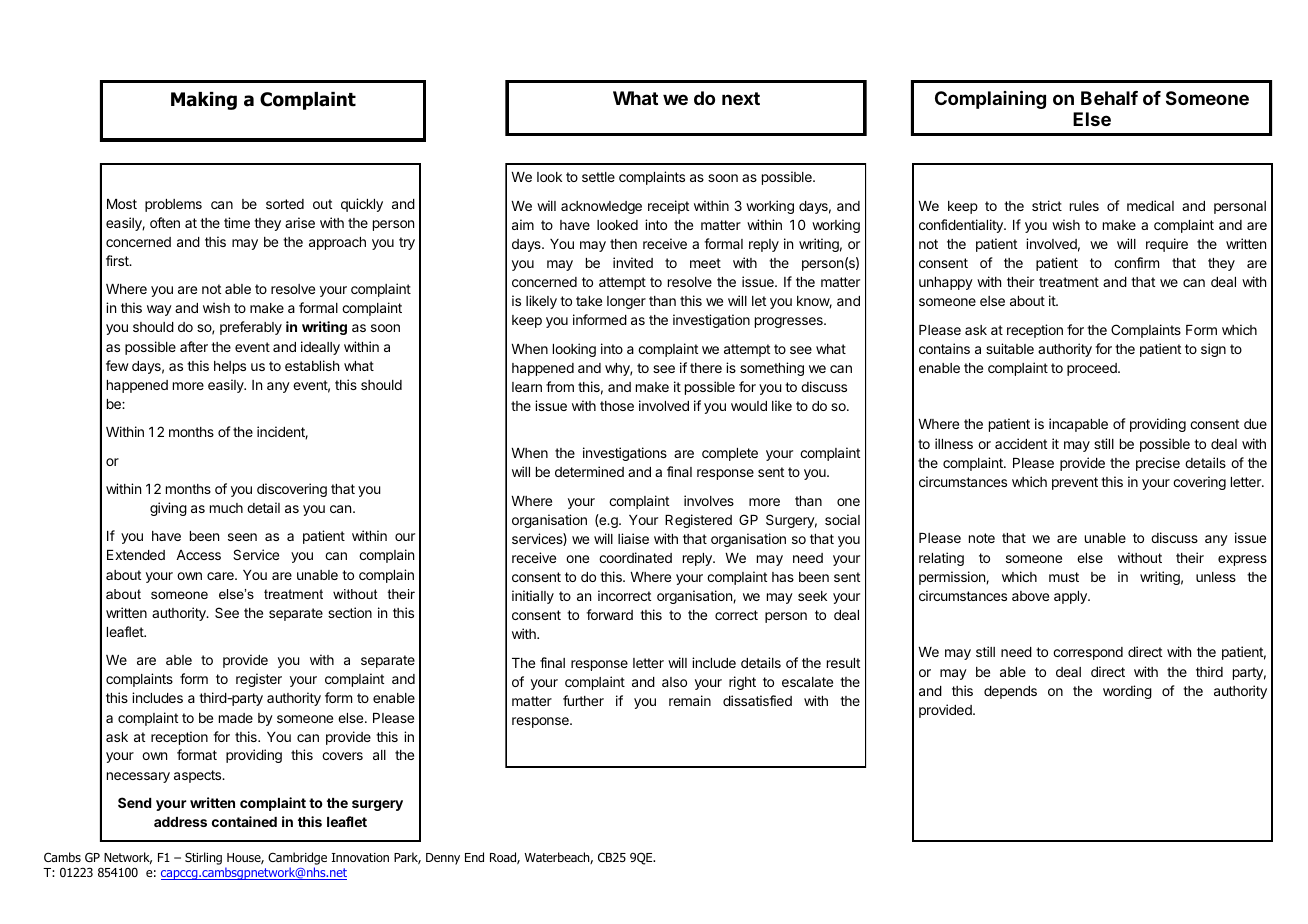  What do you see at coordinates (709, 500) in the image?
I see `involves` at bounding box center [709, 500].
